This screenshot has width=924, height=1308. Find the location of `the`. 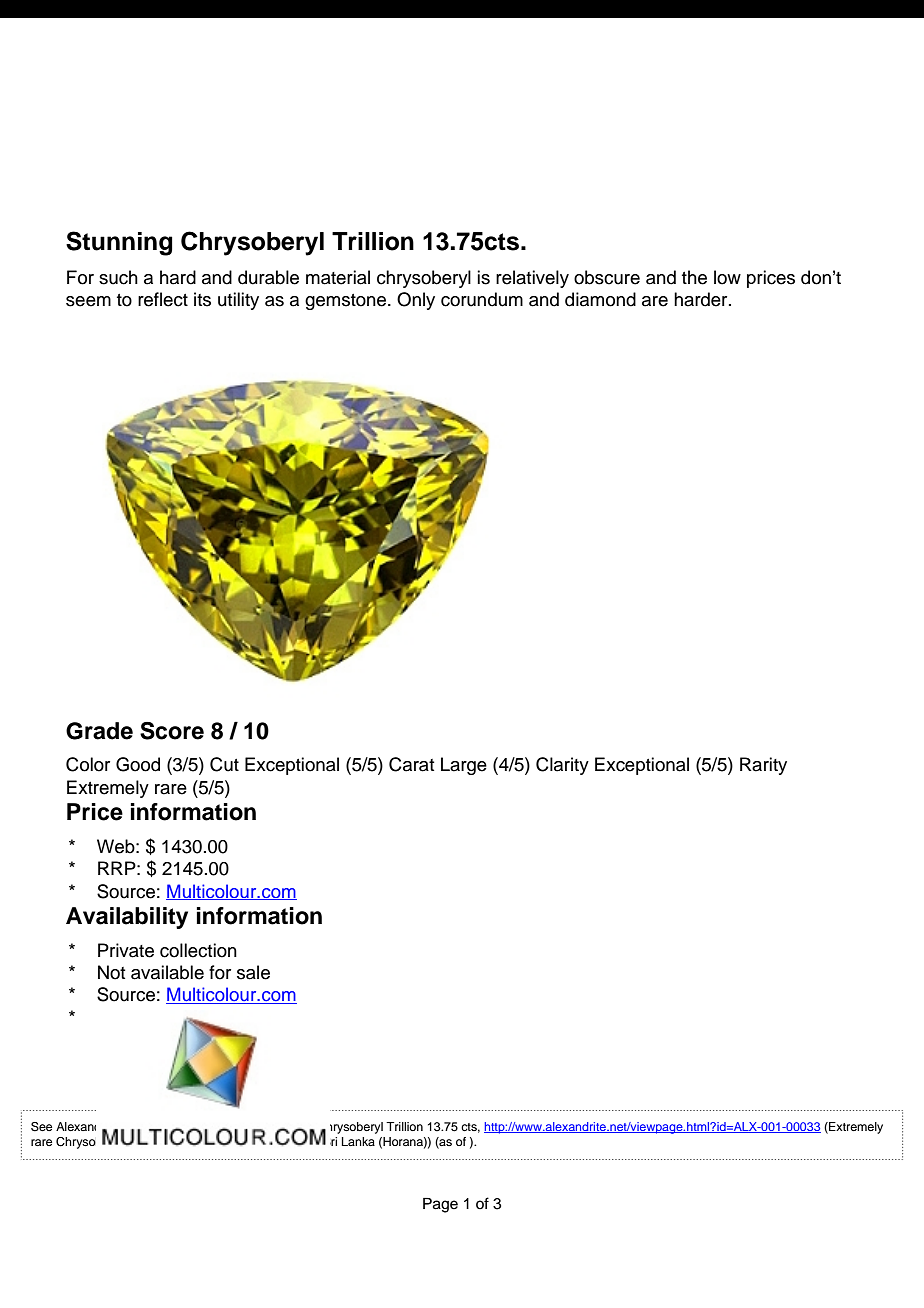

the is located at coordinates (694, 277).
